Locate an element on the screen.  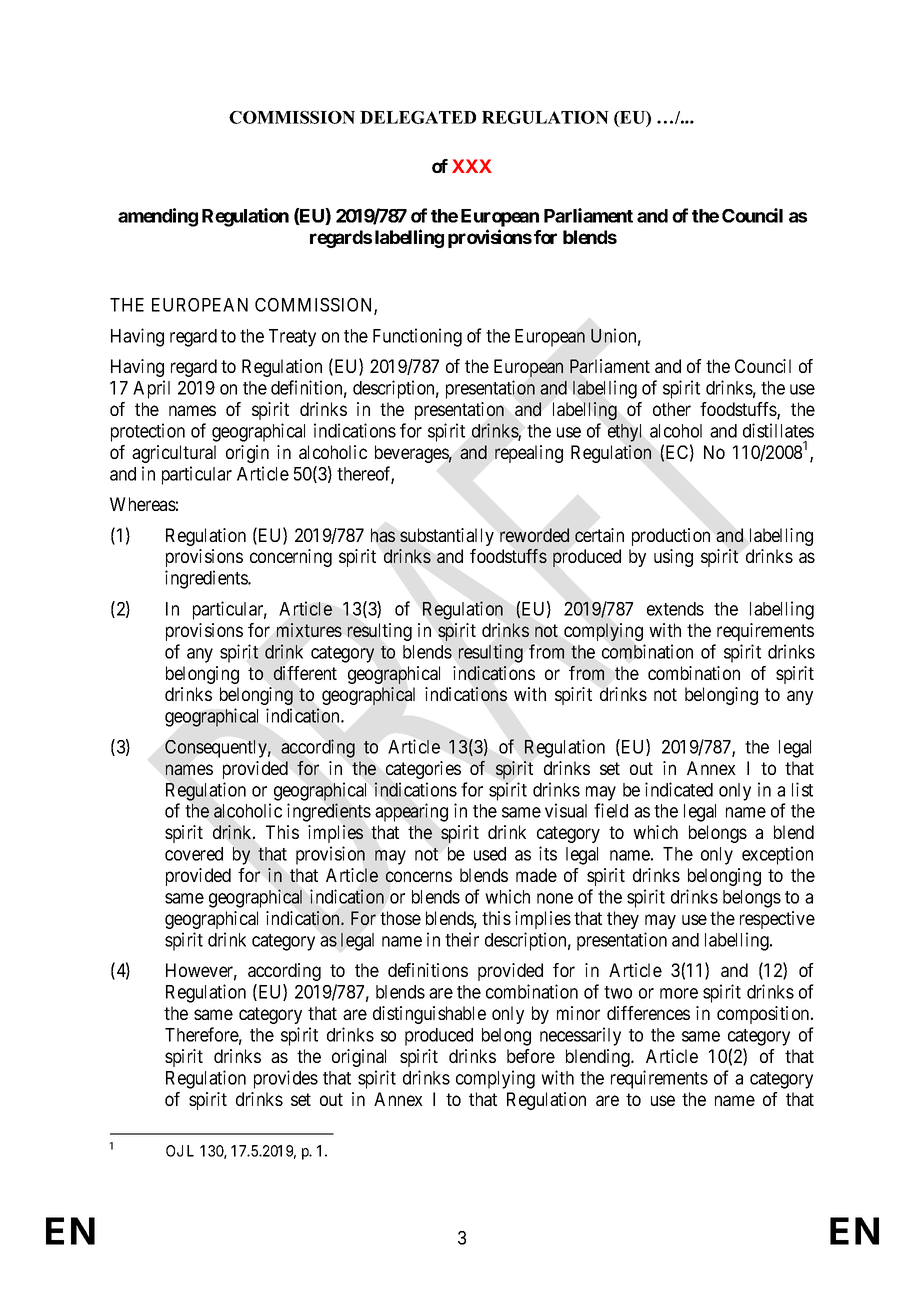
concerning is located at coordinates (291, 558).
